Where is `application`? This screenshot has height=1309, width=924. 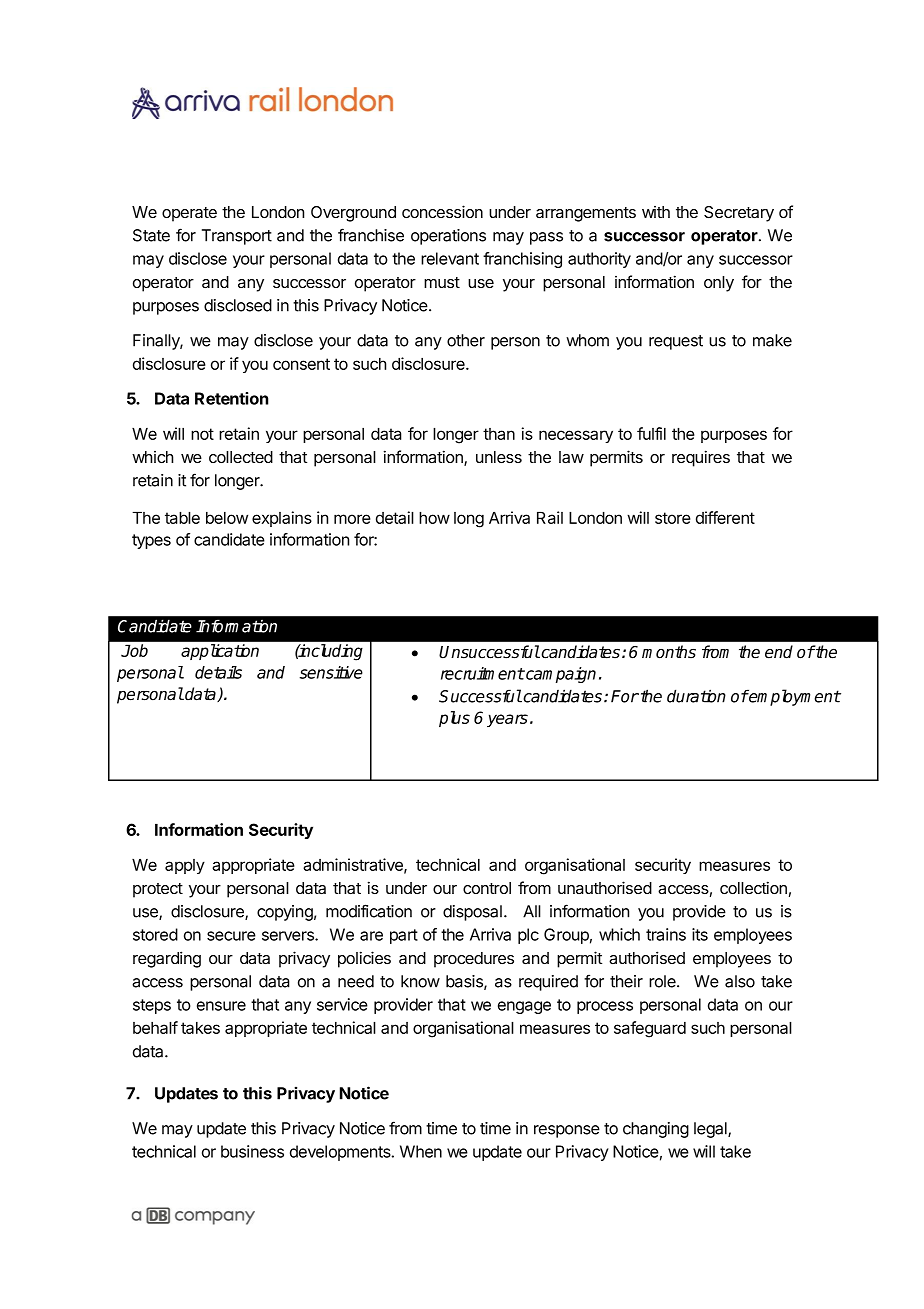 application is located at coordinates (220, 652).
